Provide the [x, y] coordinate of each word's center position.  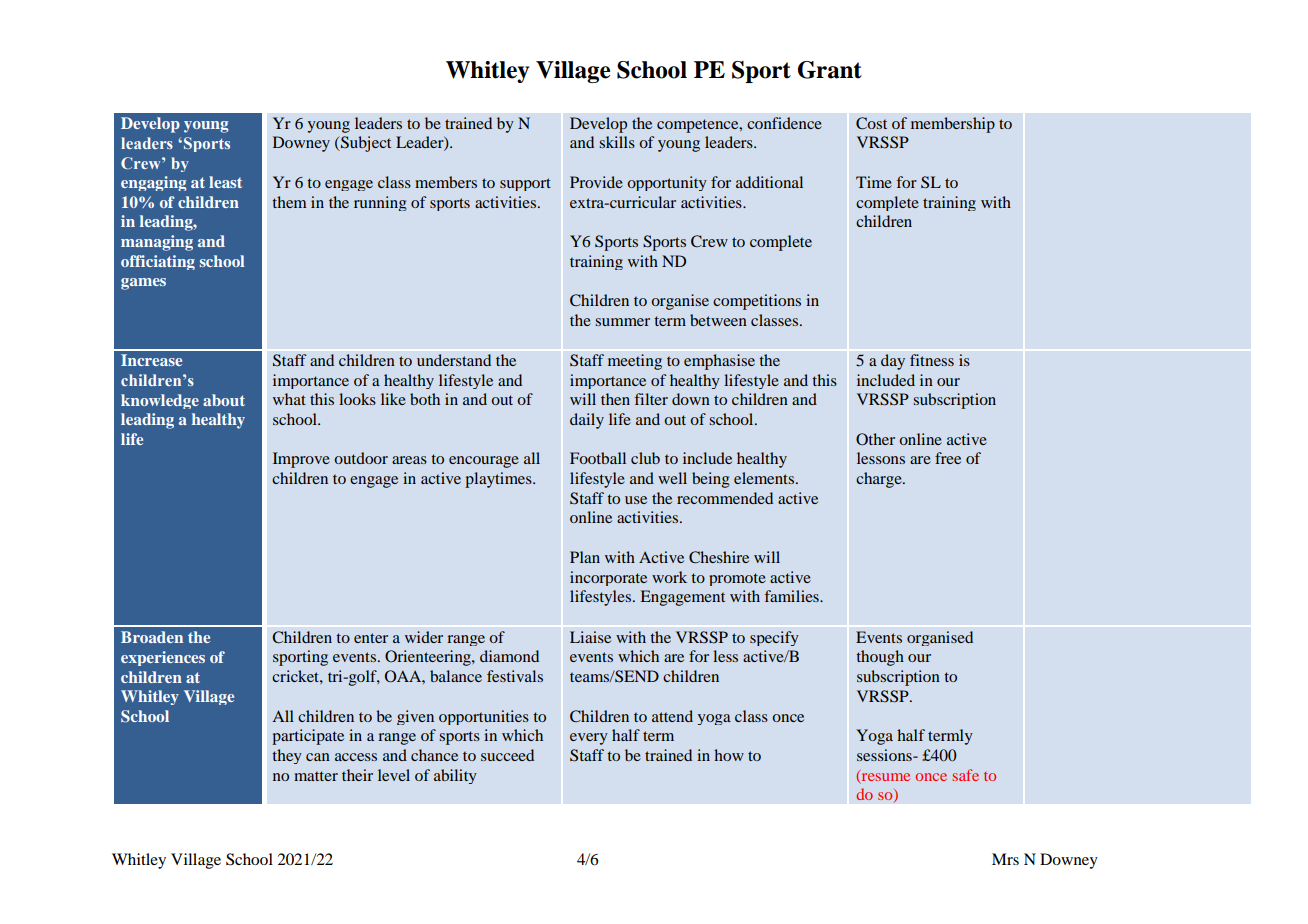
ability [455, 776]
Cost [871, 123]
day [893, 362]
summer [622, 322]
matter [316, 776]
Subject [365, 144]
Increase [151, 360]
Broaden [152, 637]
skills [617, 142]
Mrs [1005, 859]
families [792, 596]
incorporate [608, 578]
